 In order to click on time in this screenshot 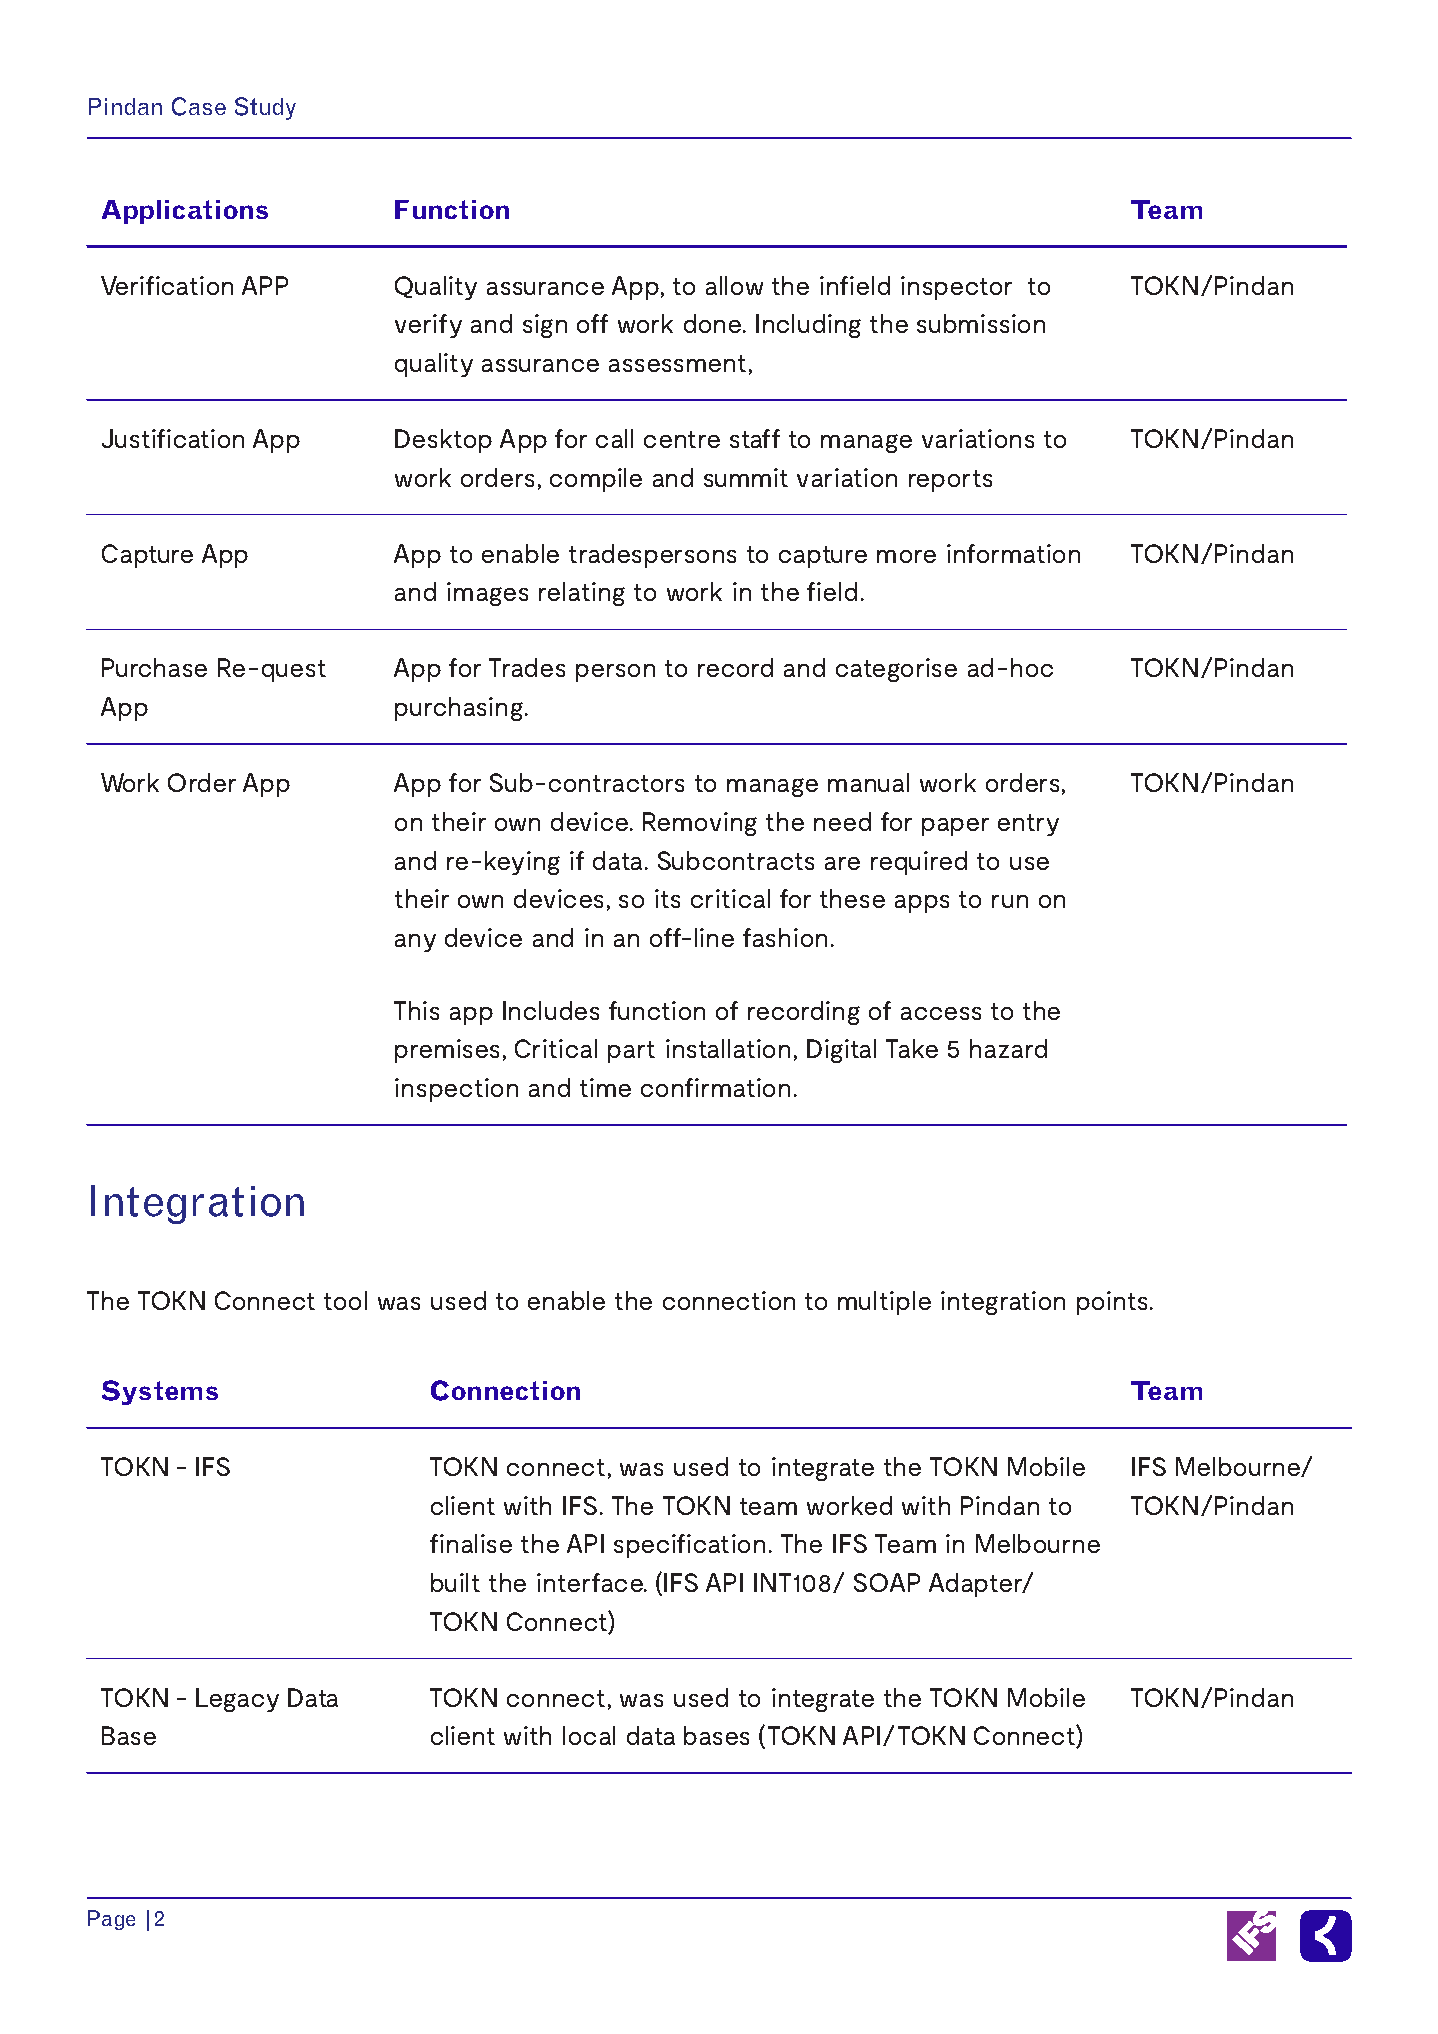, I will do `click(605, 1087)`.
